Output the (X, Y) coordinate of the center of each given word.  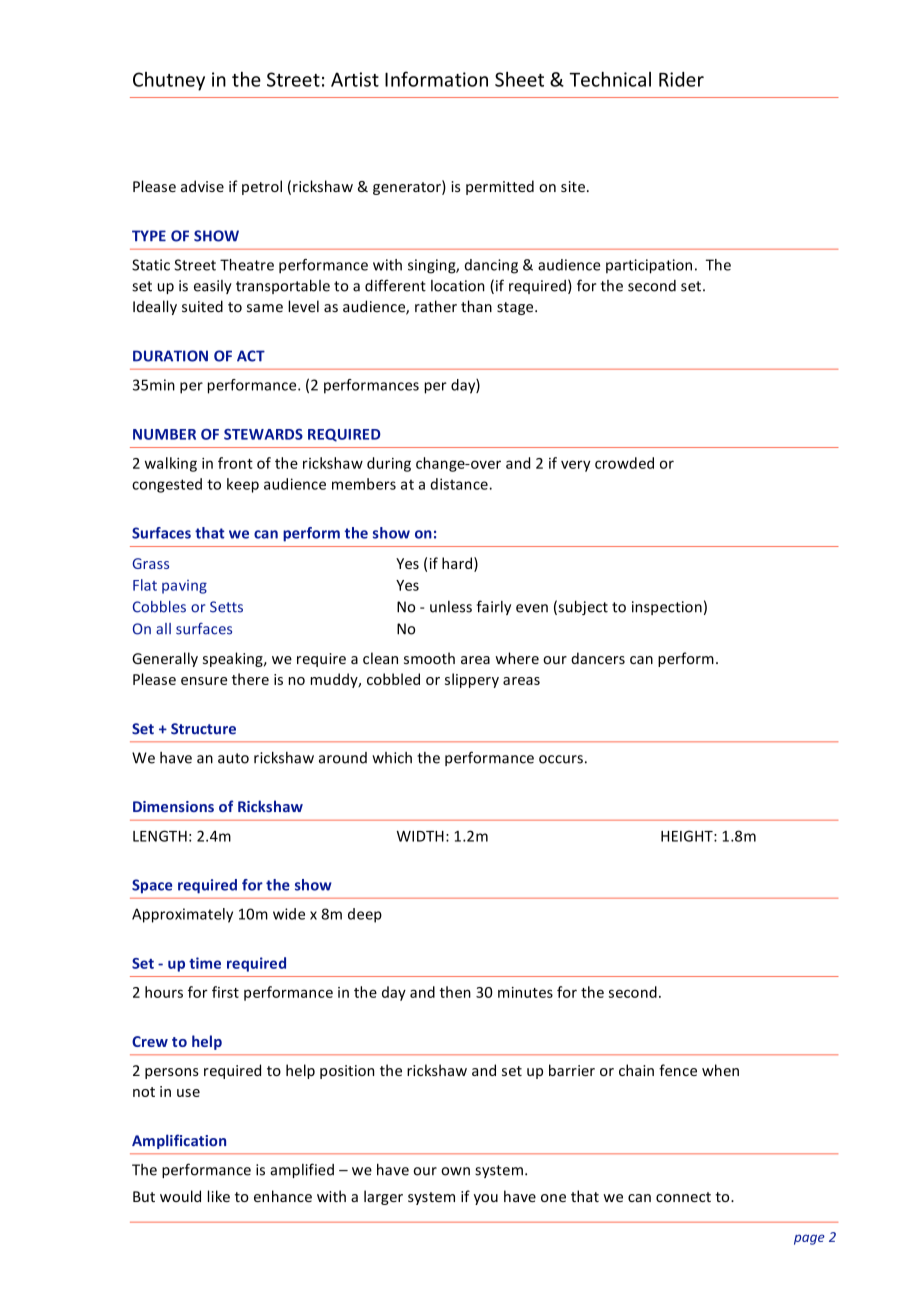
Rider (681, 79)
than (476, 306)
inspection (667, 608)
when (720, 1070)
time (205, 963)
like (219, 1196)
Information (436, 79)
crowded (624, 463)
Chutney (169, 81)
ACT (251, 356)
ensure (204, 681)
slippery (472, 680)
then (455, 992)
